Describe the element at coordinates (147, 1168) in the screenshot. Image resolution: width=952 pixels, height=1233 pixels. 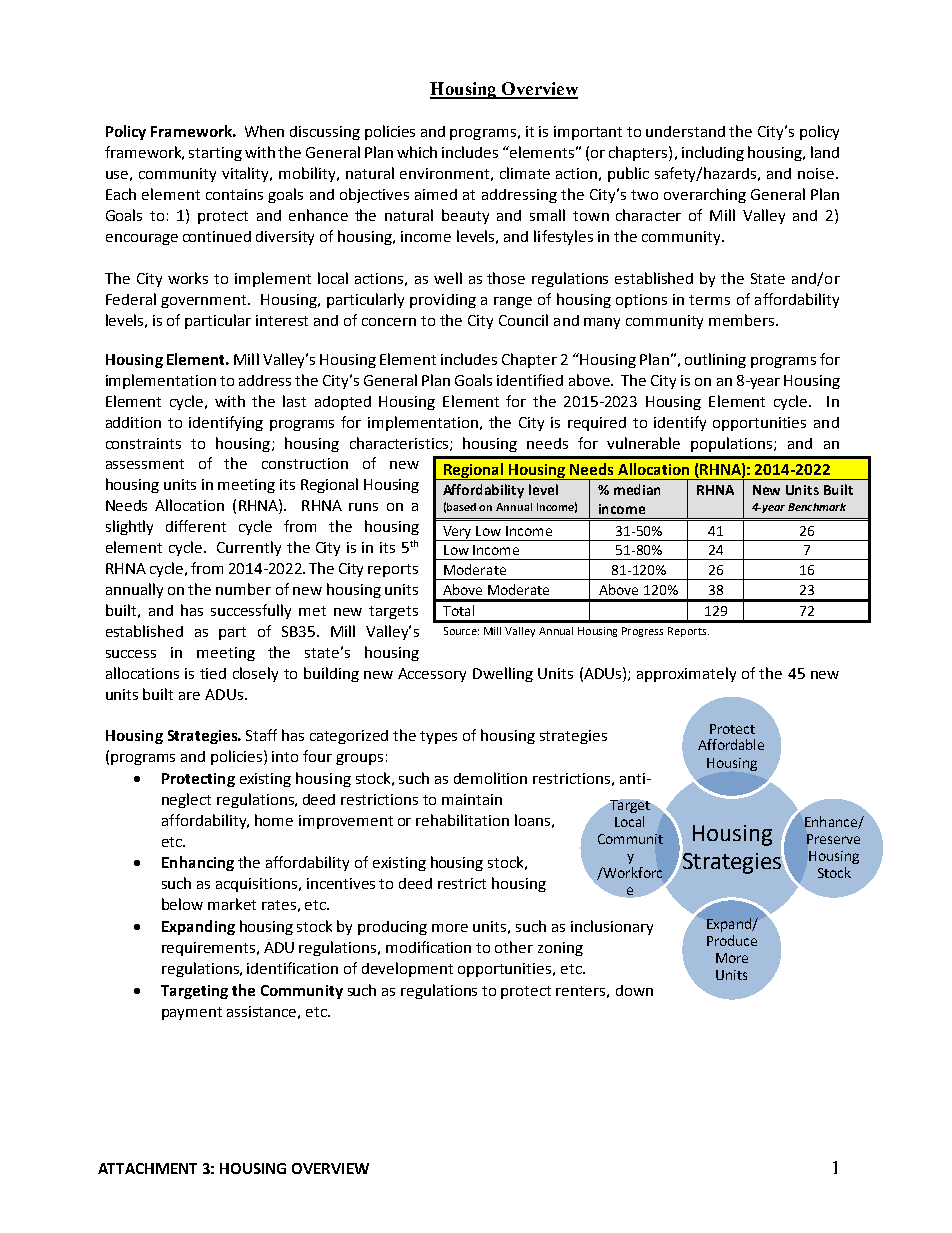
I see `ATTACHMENT` at that location.
